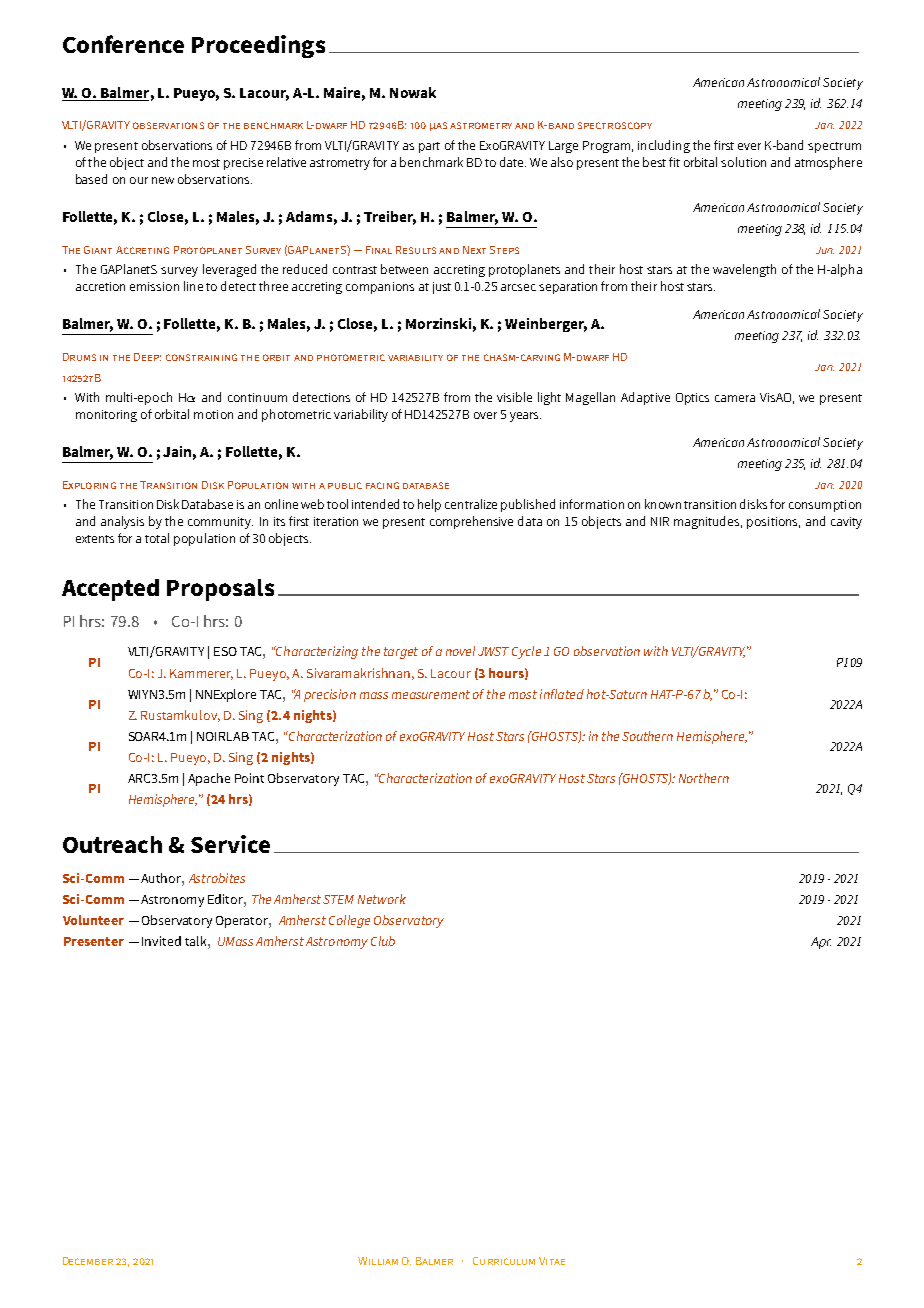  I want to click on Nowak, so click(413, 92).
